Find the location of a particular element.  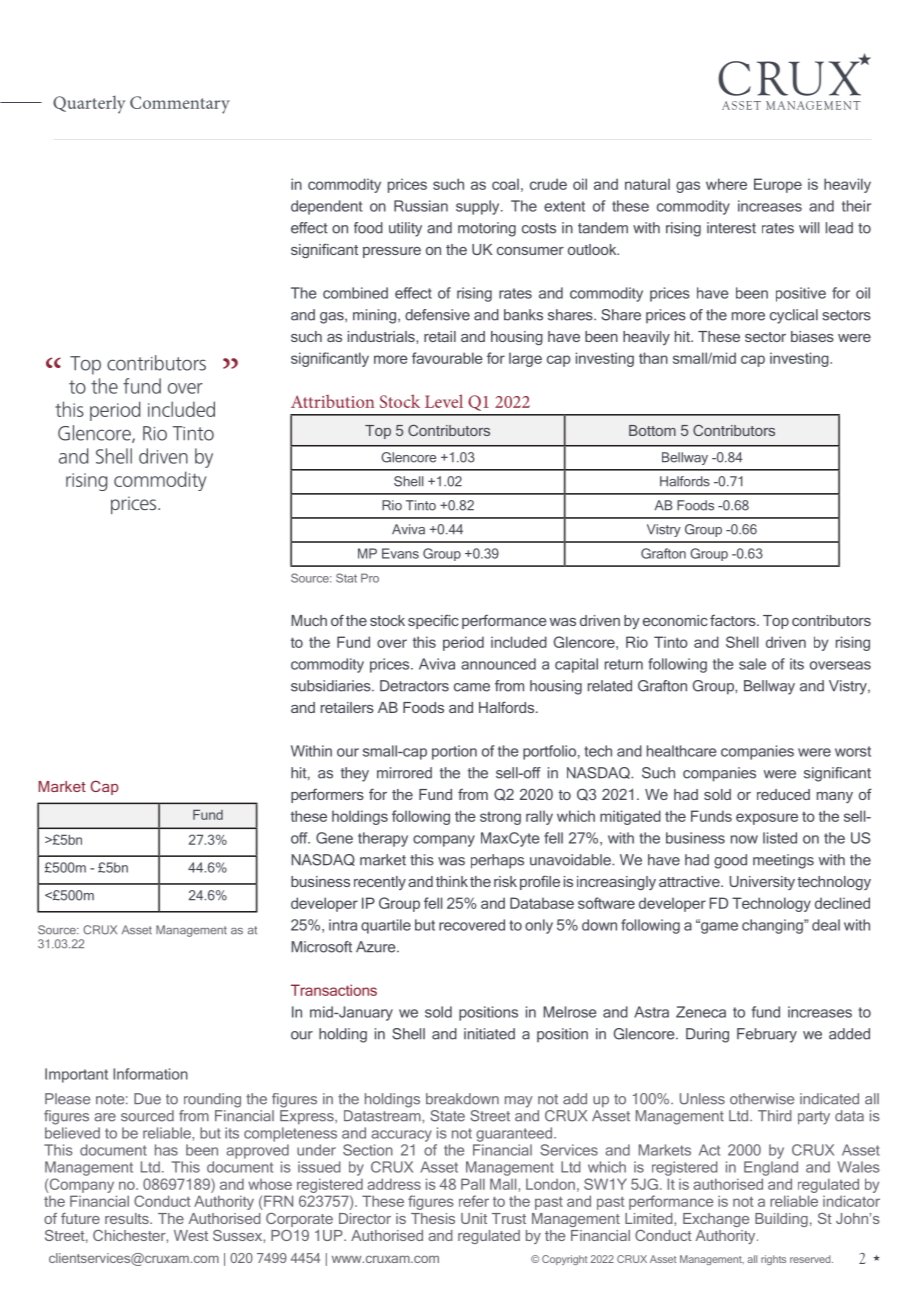

coal is located at coordinates (505, 184).
